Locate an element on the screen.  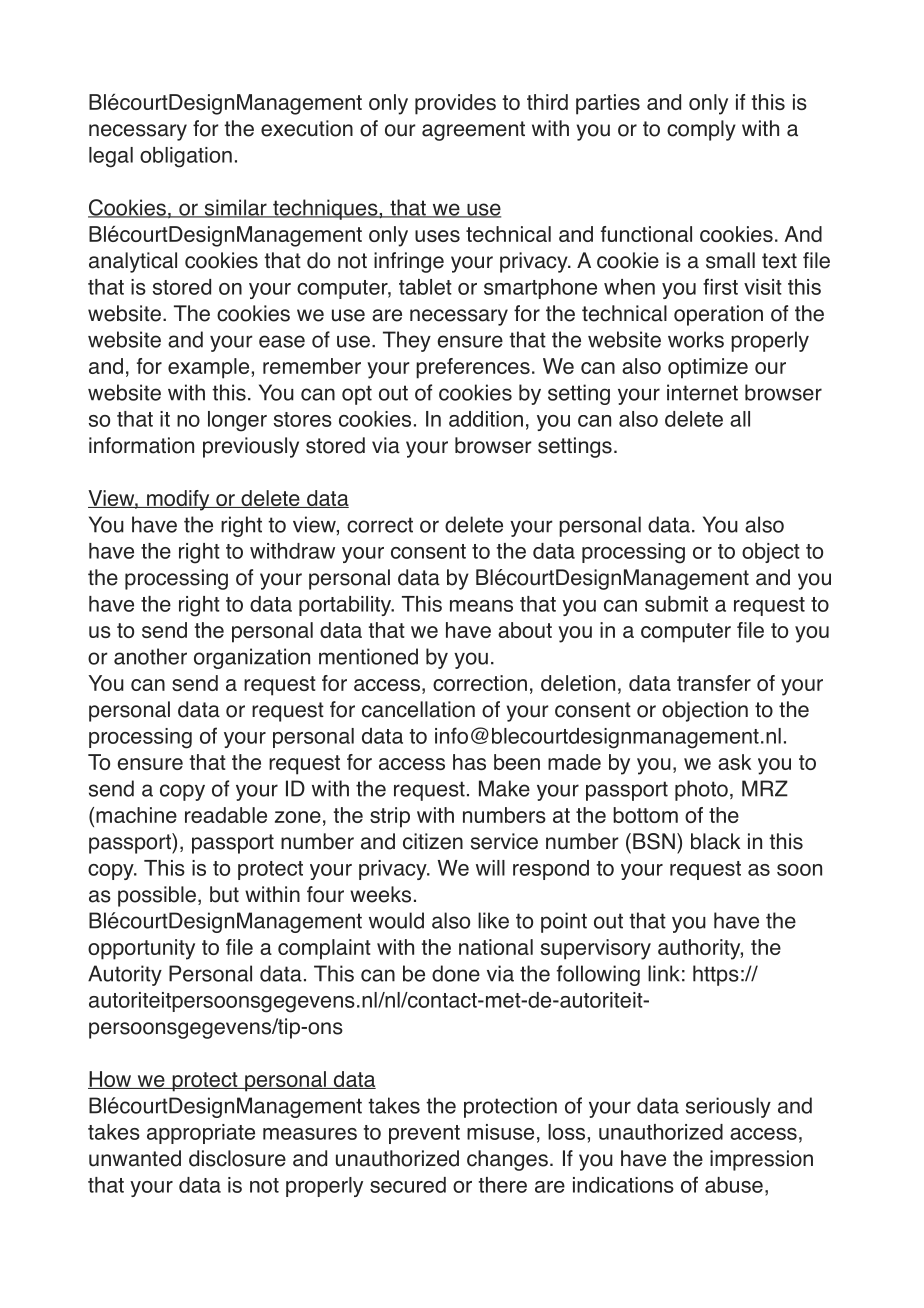
agreement is located at coordinates (473, 131).
